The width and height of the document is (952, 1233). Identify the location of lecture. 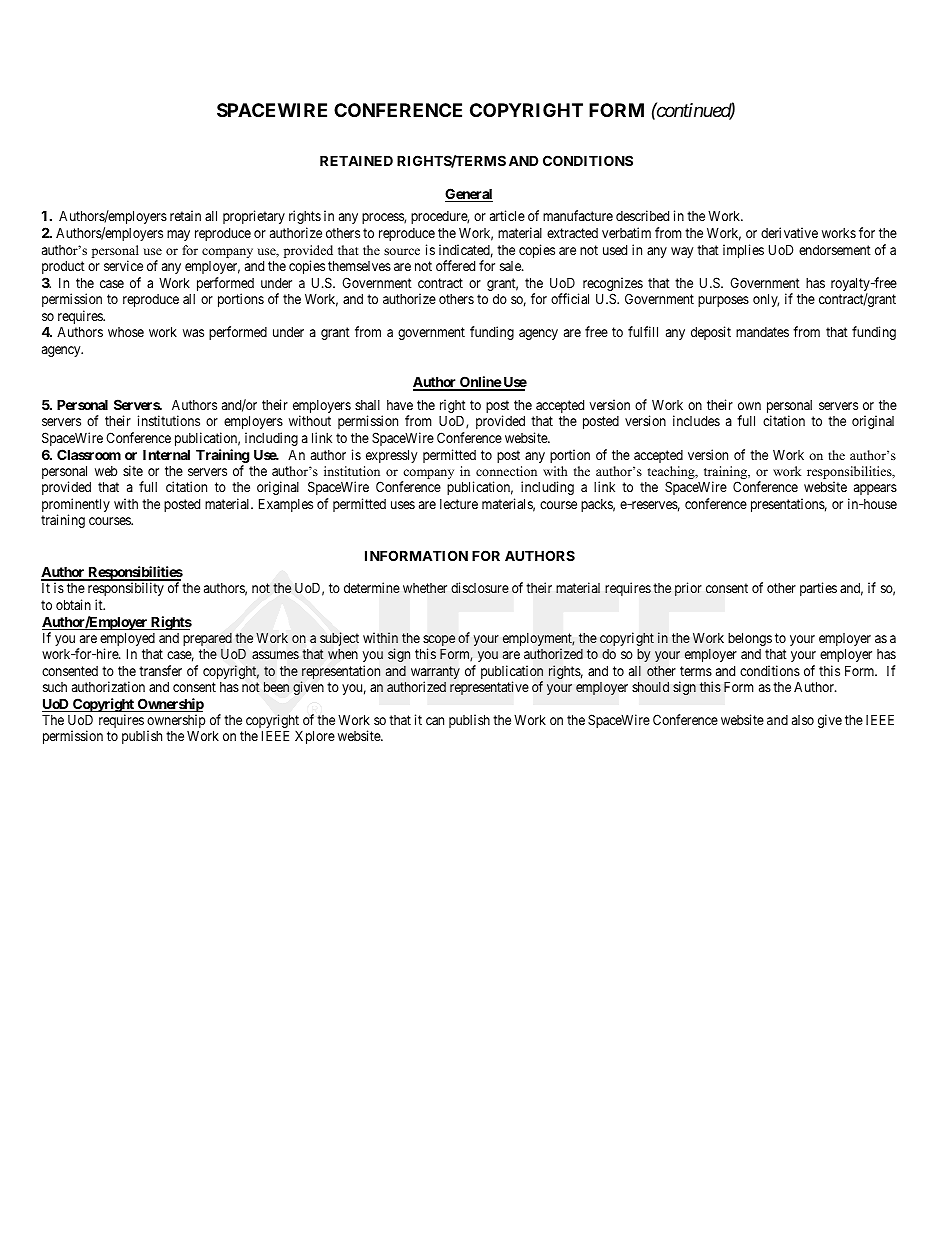
(459, 504).
